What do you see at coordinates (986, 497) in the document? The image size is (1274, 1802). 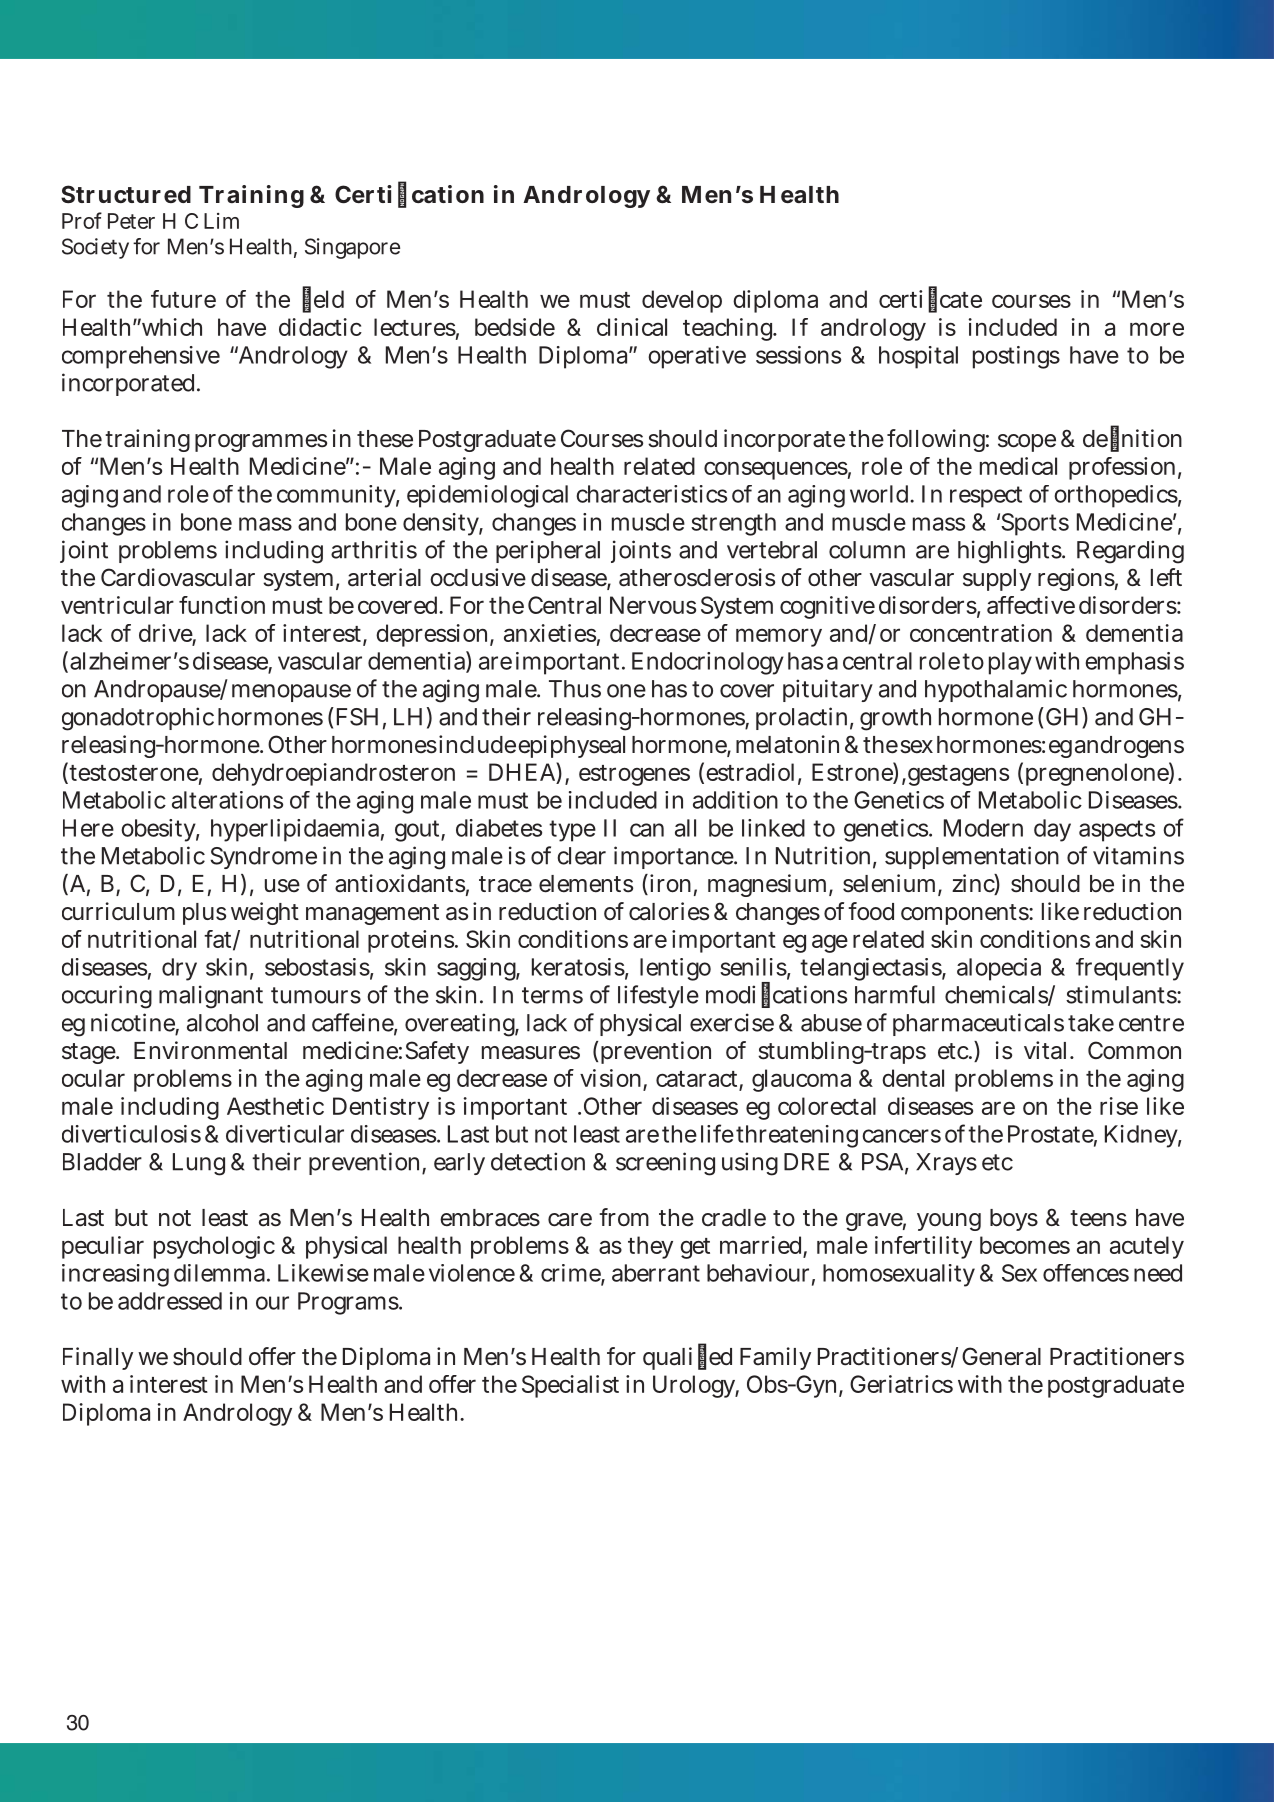 I see `respect` at bounding box center [986, 497].
